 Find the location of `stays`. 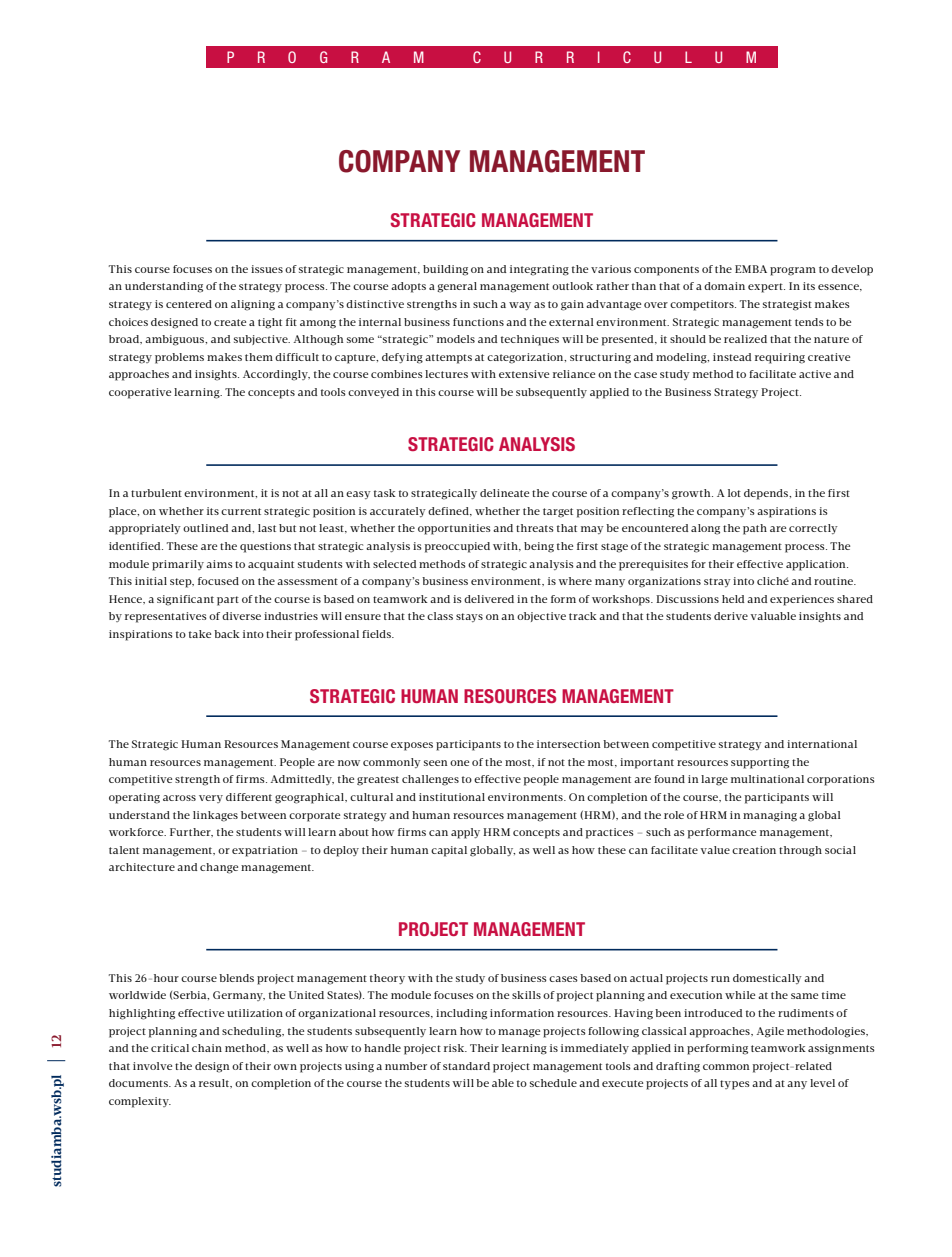

stays is located at coordinates (469, 617).
